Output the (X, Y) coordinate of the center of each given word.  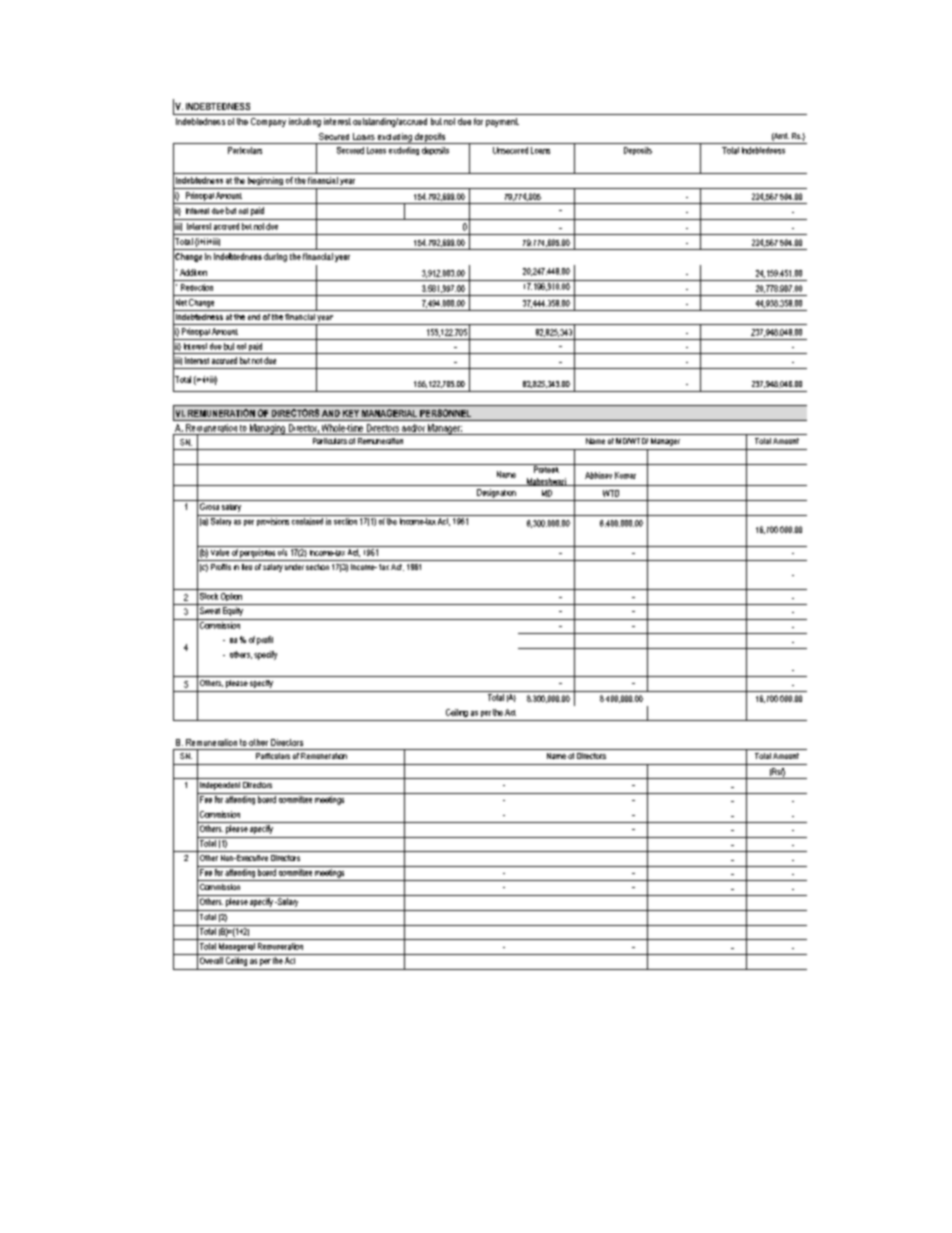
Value (220, 552)
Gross (209, 506)
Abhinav (598, 475)
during (275, 257)
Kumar (625, 475)
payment (502, 122)
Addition (193, 272)
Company (268, 122)
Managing (267, 429)
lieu (247, 567)
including (305, 122)
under (294, 567)
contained (307, 520)
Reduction (197, 287)
